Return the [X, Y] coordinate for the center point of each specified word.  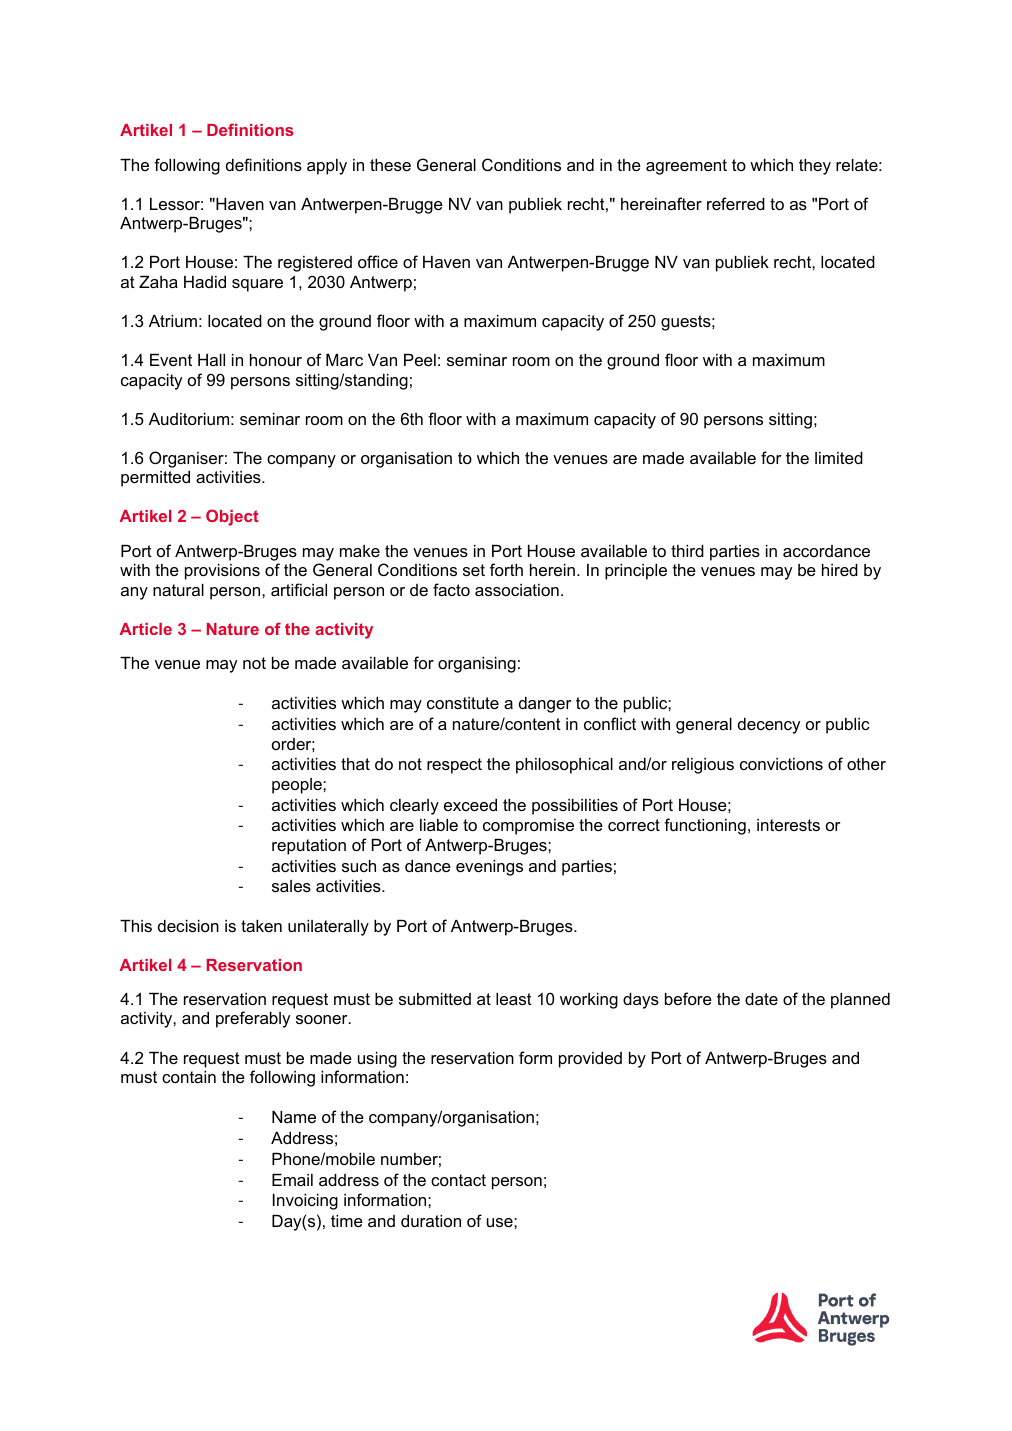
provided [590, 1060]
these [390, 165]
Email [292, 1180]
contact [458, 1180]
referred [736, 203]
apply [327, 167]
